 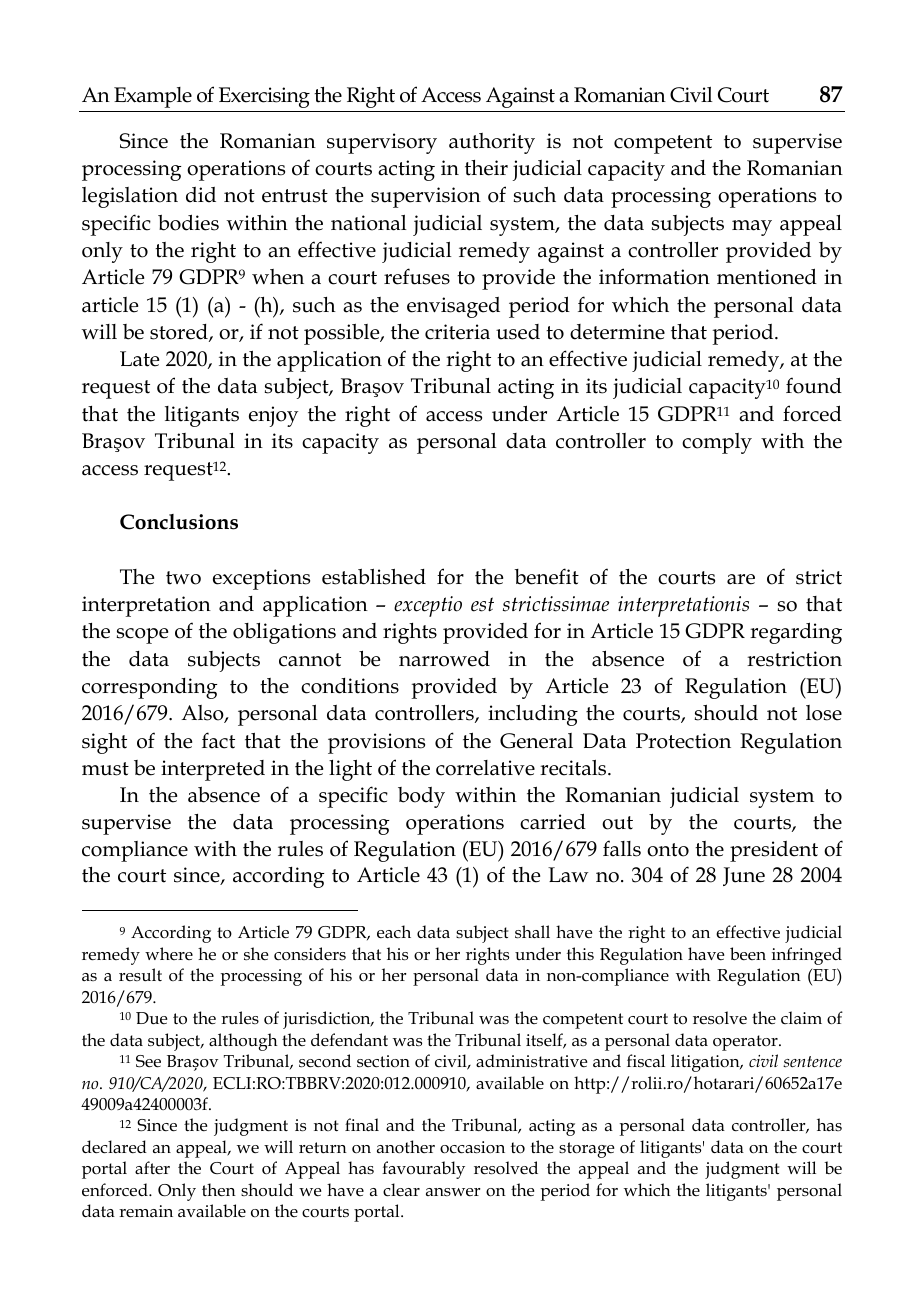 What do you see at coordinates (153, 97) in the screenshot?
I see `Example` at bounding box center [153, 97].
